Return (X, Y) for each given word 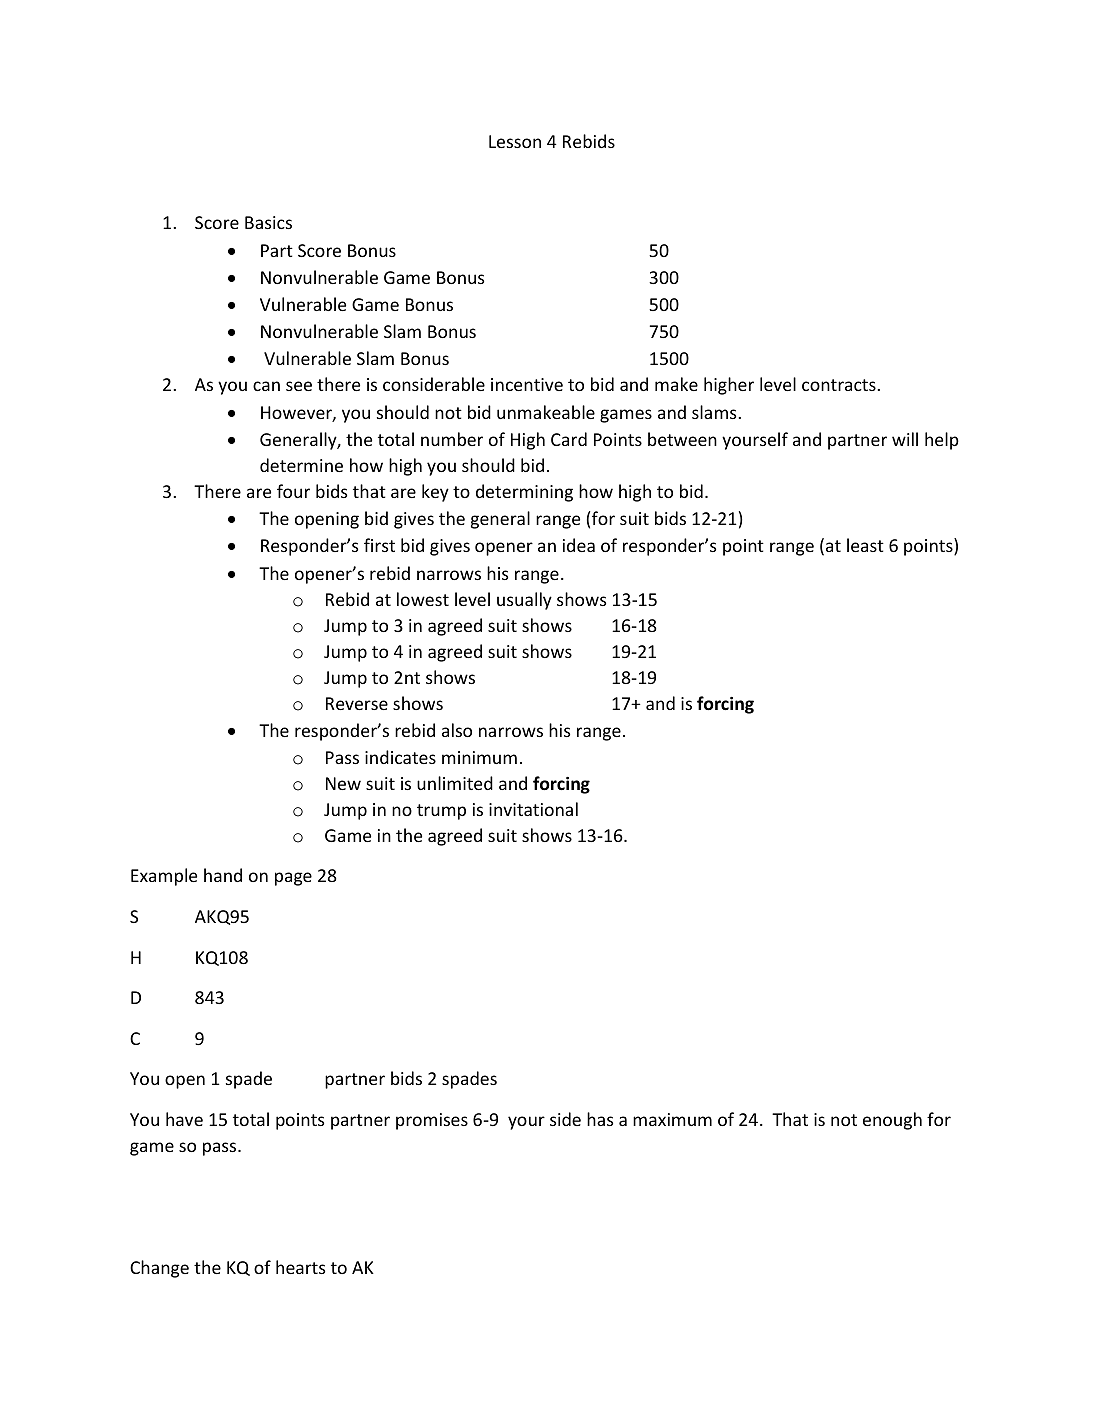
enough (892, 1121)
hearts (300, 1267)
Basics (268, 222)
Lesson (515, 141)
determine (301, 465)
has (600, 1119)
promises (432, 1121)
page (293, 879)
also (457, 730)
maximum (672, 1119)
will (905, 439)
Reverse (357, 703)
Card (569, 439)
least (865, 545)
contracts (840, 385)
